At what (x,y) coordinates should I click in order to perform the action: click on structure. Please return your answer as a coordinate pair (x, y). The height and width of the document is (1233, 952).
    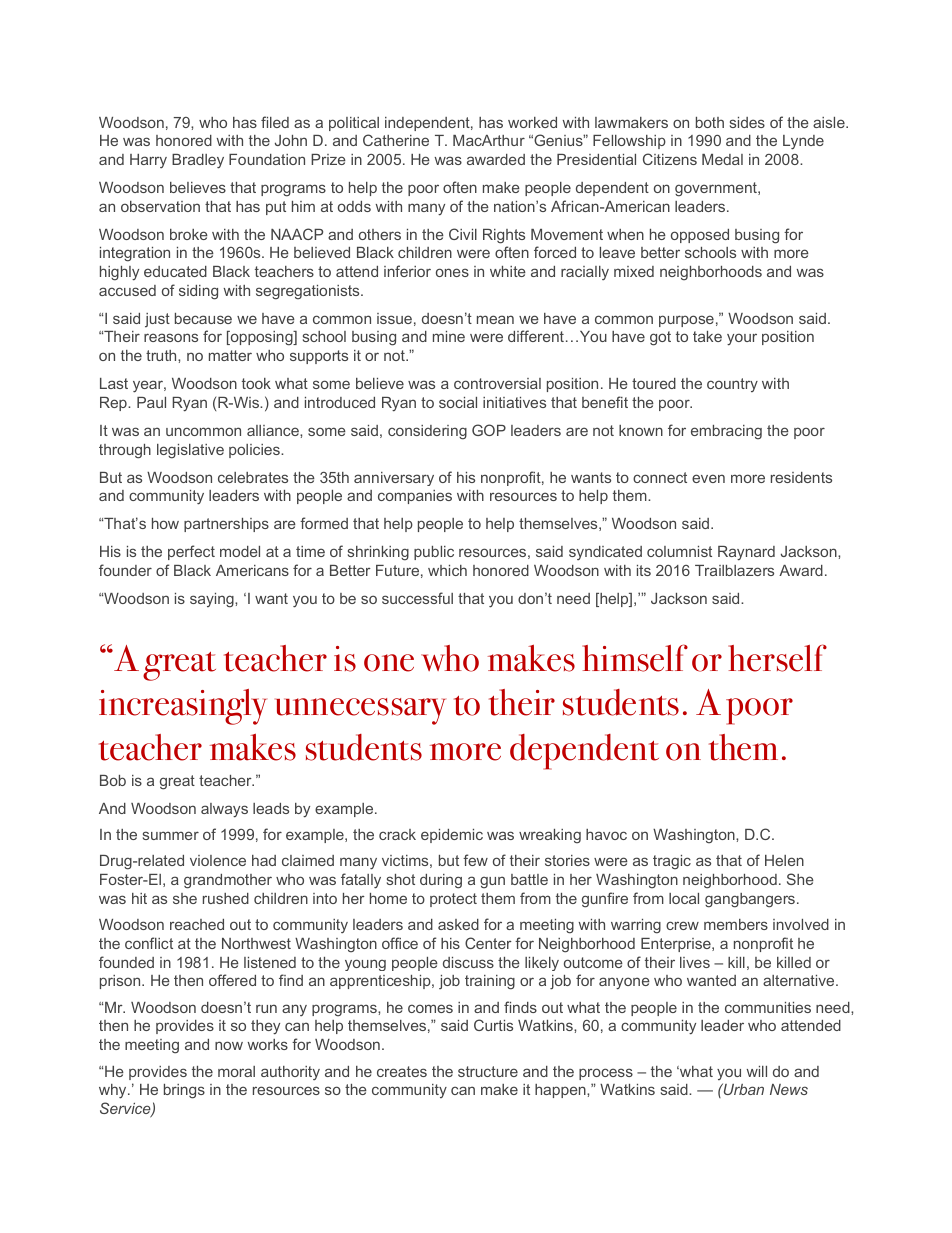
    Looking at the image, I should click on (488, 1071).
